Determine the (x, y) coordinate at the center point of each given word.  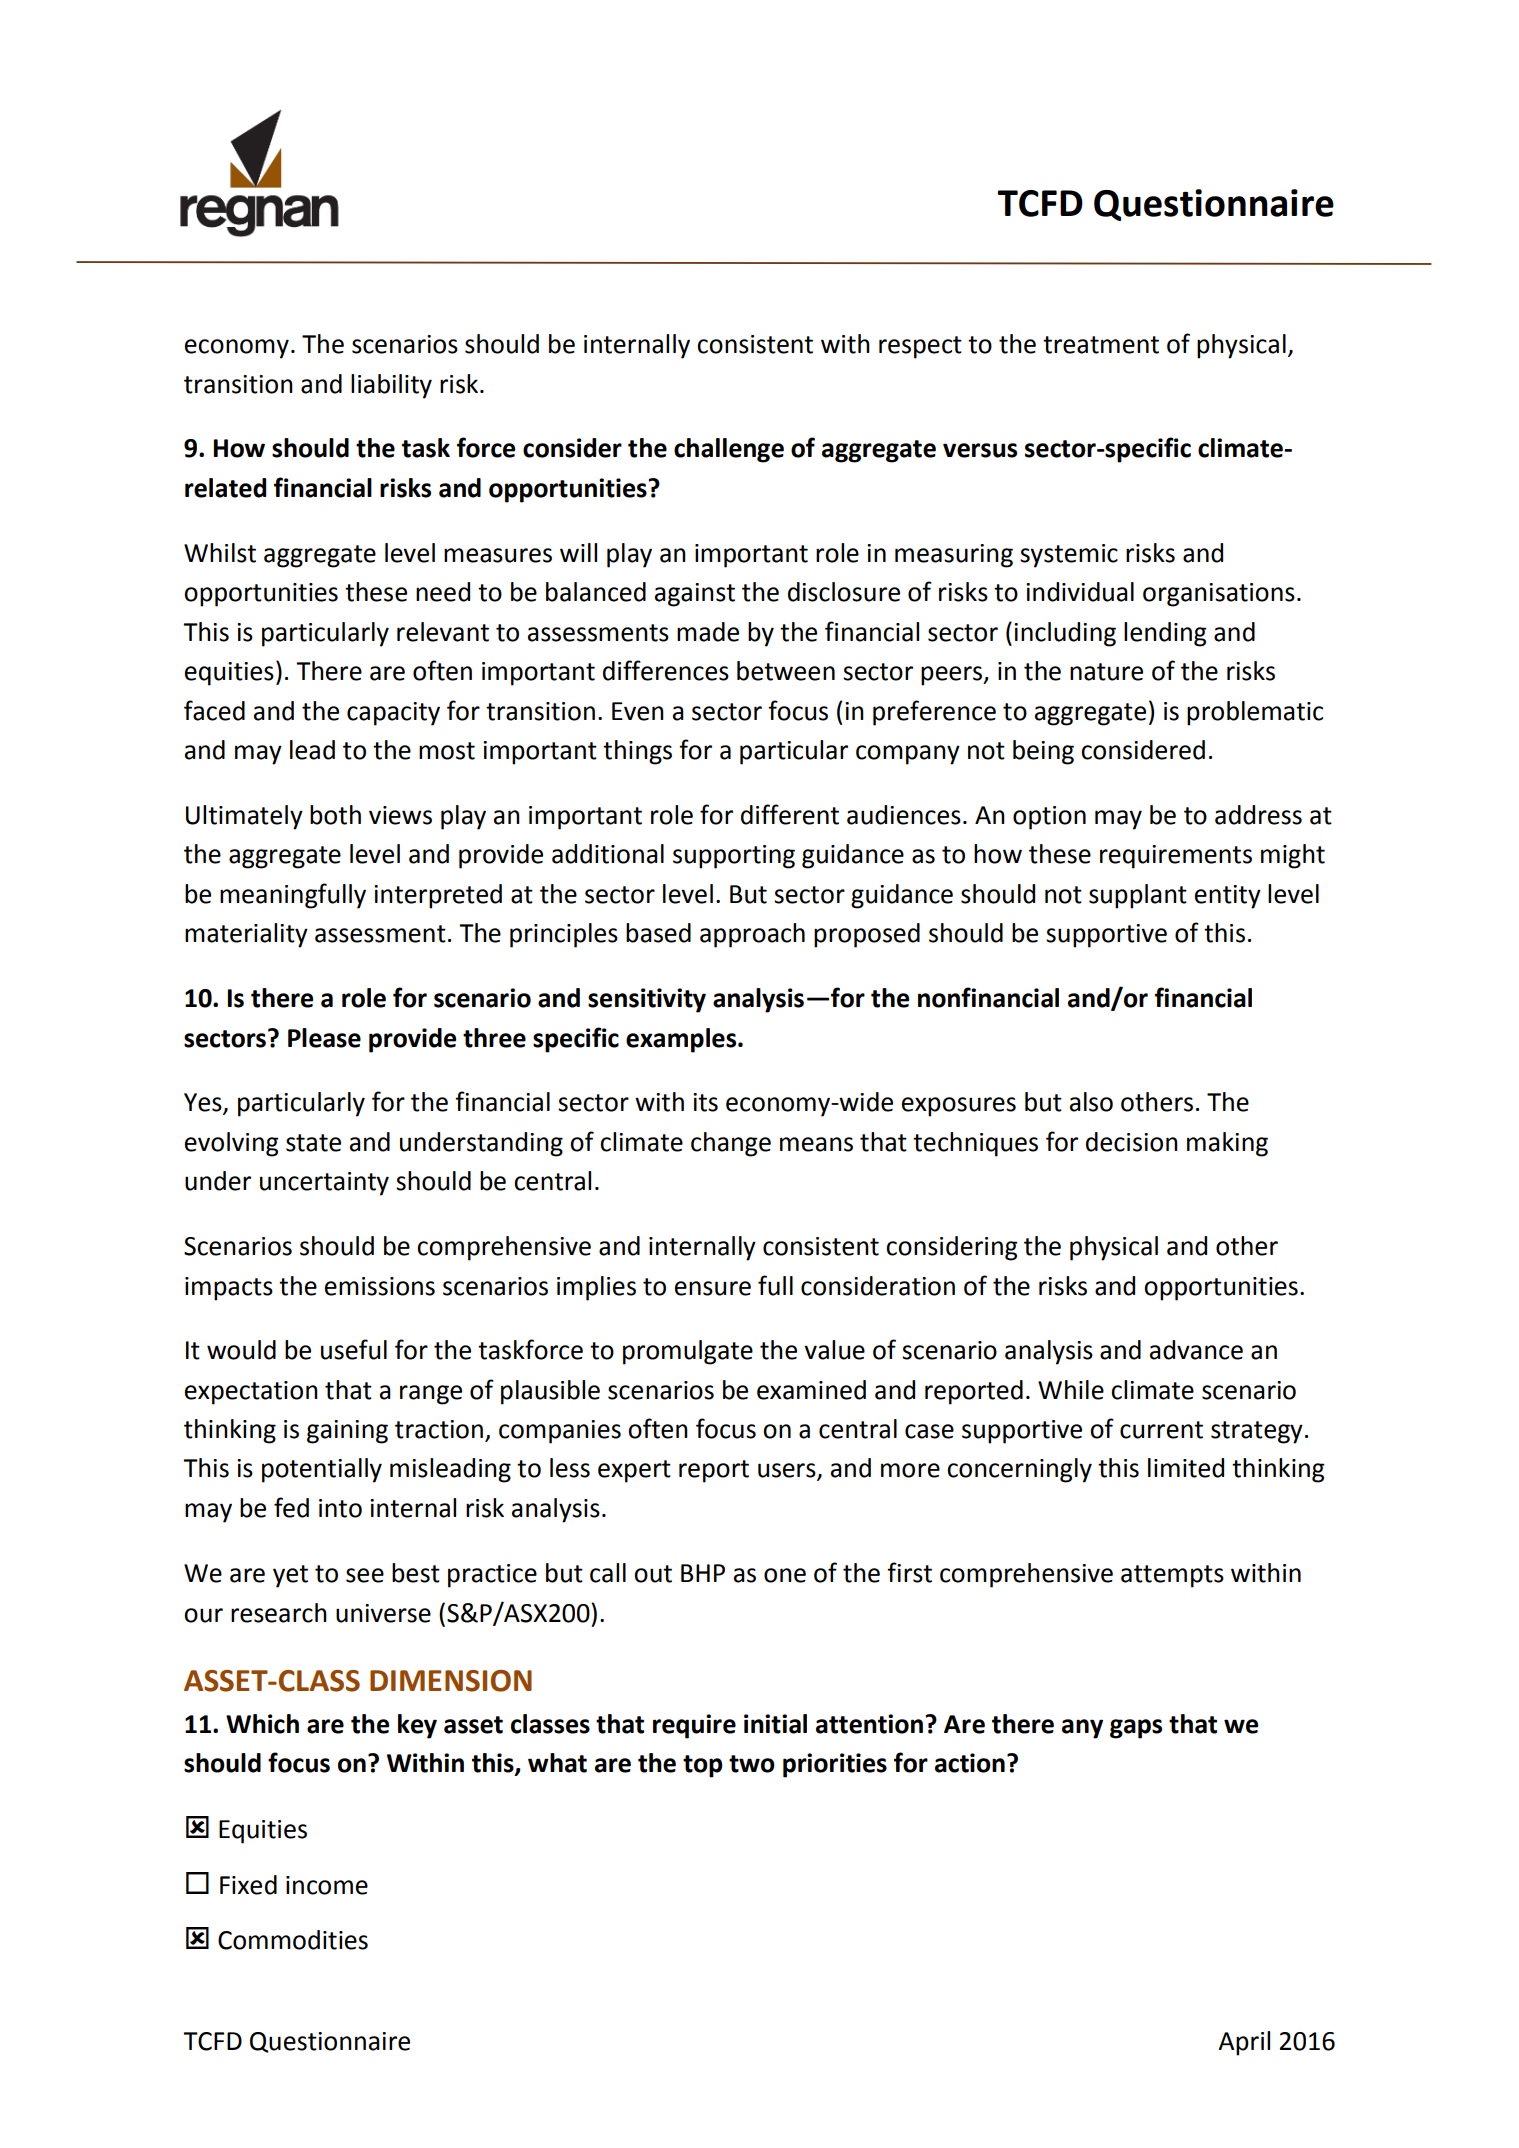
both (335, 815)
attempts (1172, 1576)
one (785, 1575)
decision (1132, 1142)
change (731, 1144)
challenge (729, 450)
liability (391, 386)
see (365, 1575)
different (790, 814)
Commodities (293, 1940)
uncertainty (324, 1184)
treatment (1101, 345)
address (1258, 815)
